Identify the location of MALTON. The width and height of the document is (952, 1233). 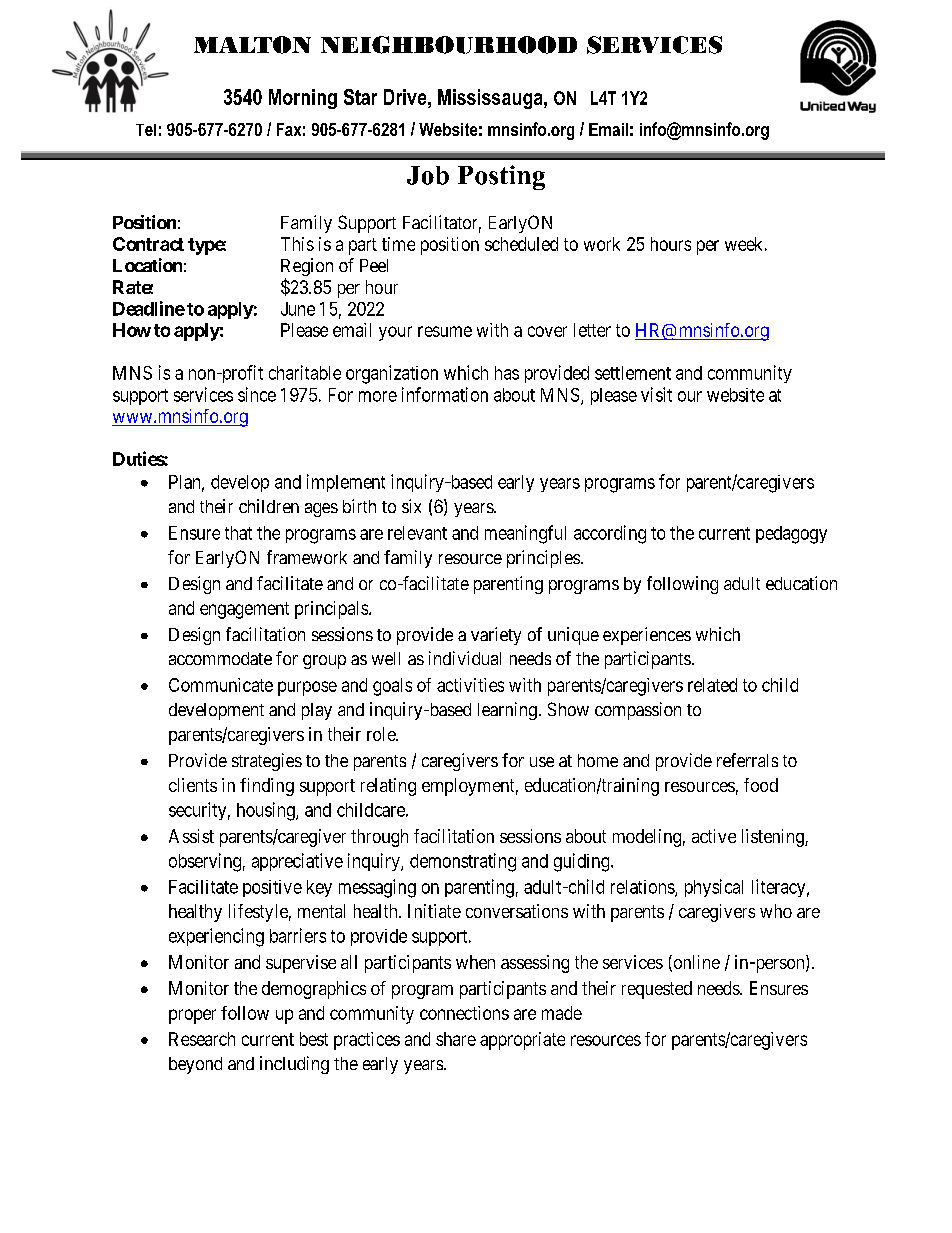
(252, 45).
